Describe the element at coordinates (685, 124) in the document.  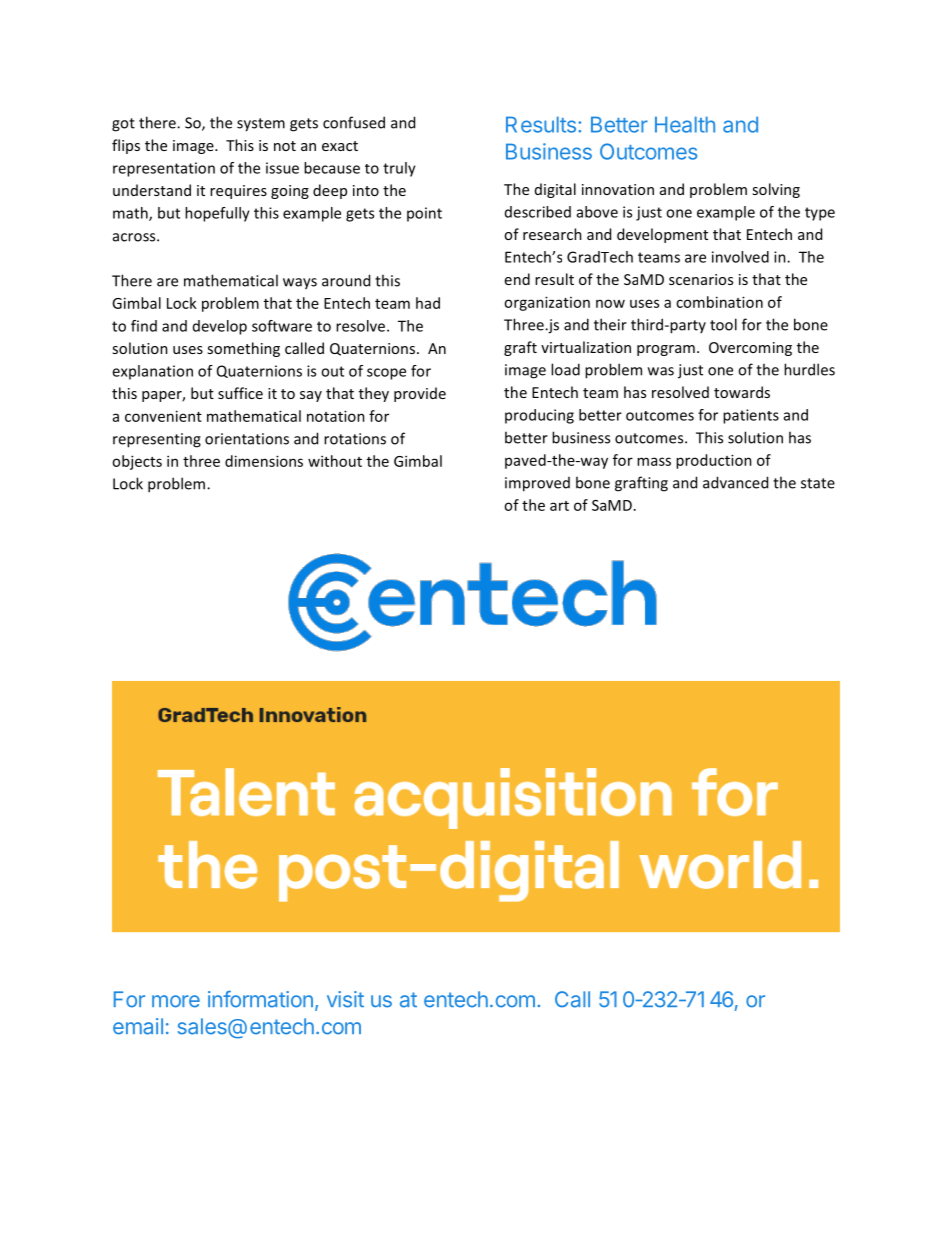
I see `Health` at that location.
